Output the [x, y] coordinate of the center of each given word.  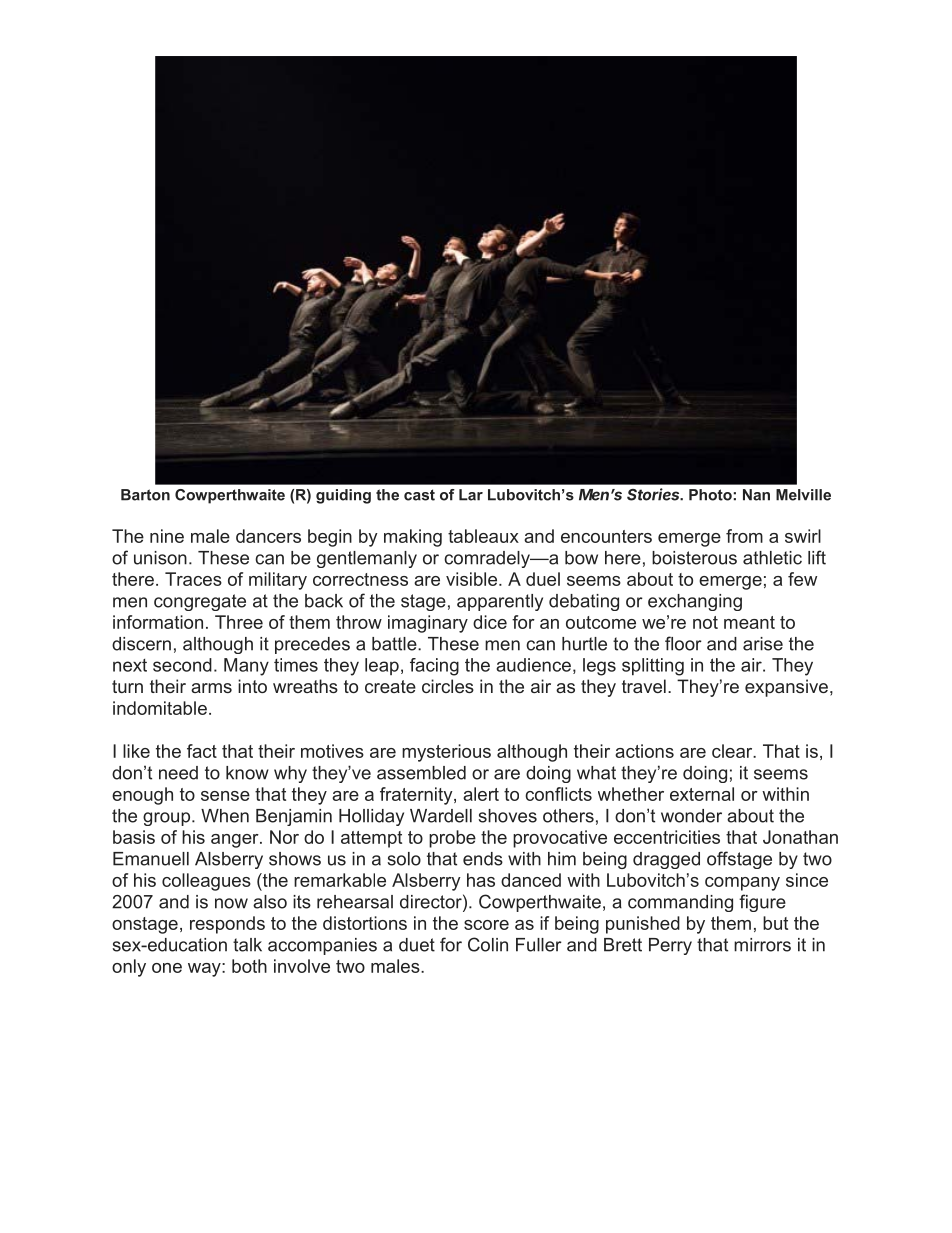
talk [247, 945]
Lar [471, 495]
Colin [488, 944]
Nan [756, 495]
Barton [145, 495]
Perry [670, 946]
